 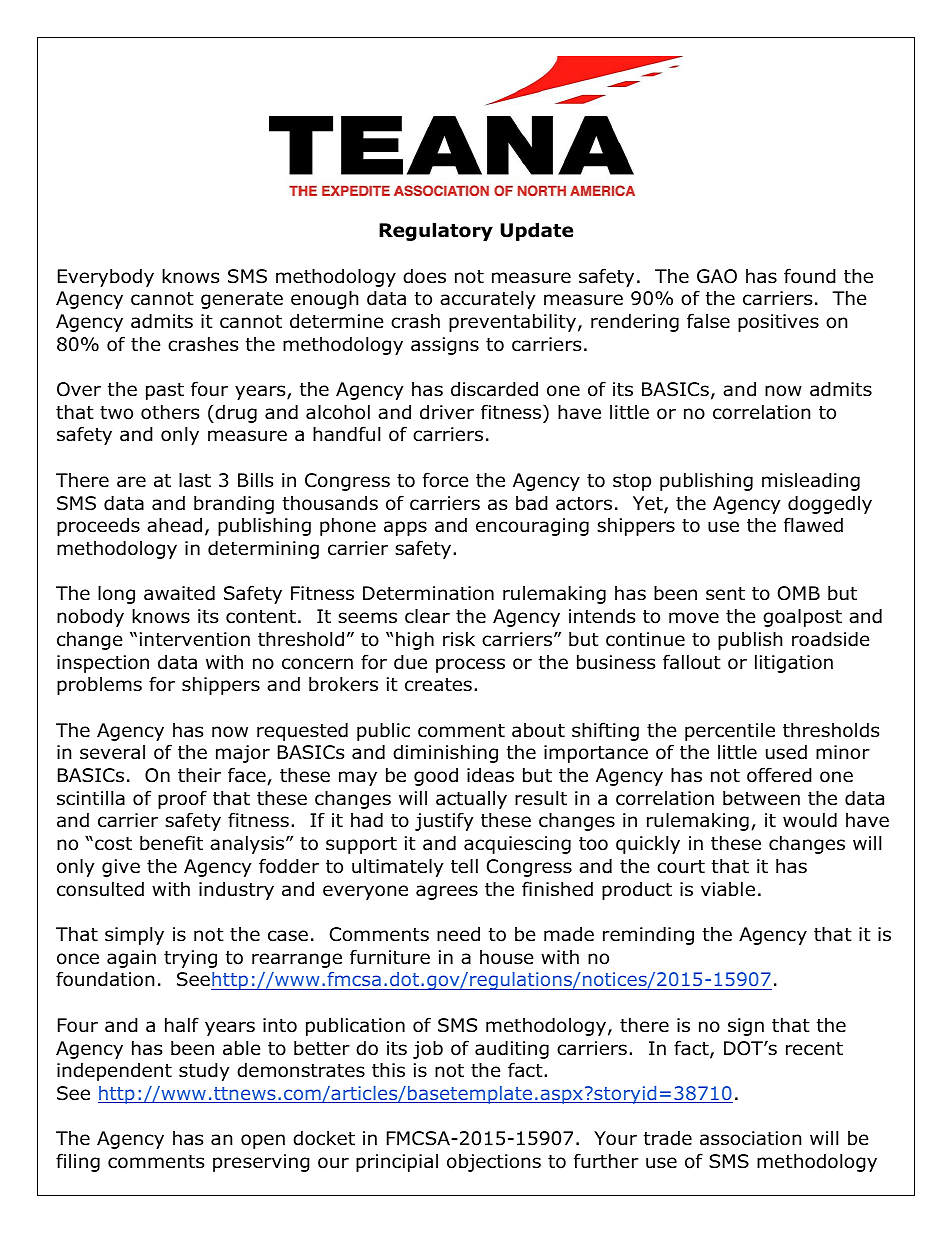 What do you see at coordinates (174, 525) in the screenshot?
I see `ahead` at bounding box center [174, 525].
